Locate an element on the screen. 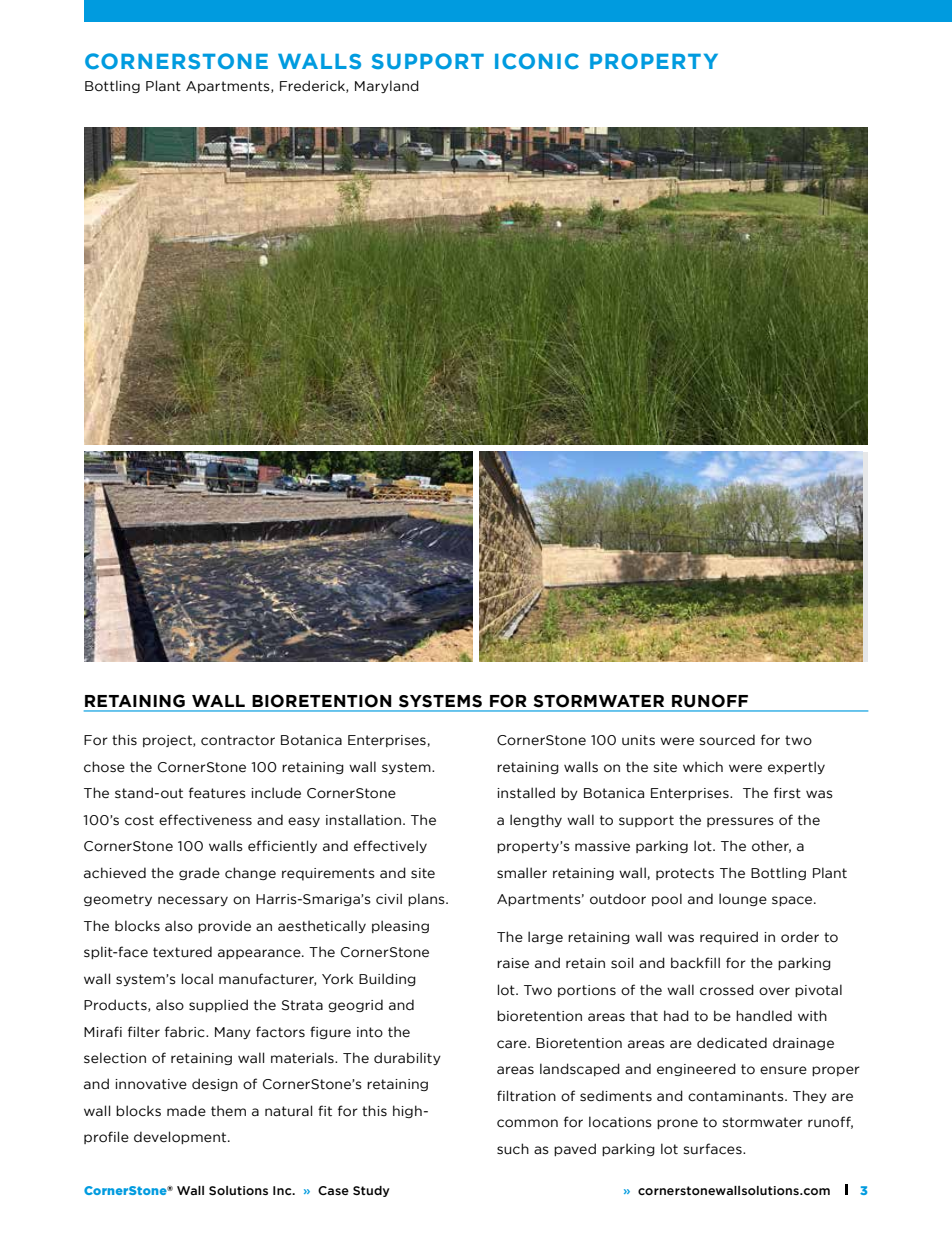 The image size is (952, 1233). textured is located at coordinates (182, 952).
